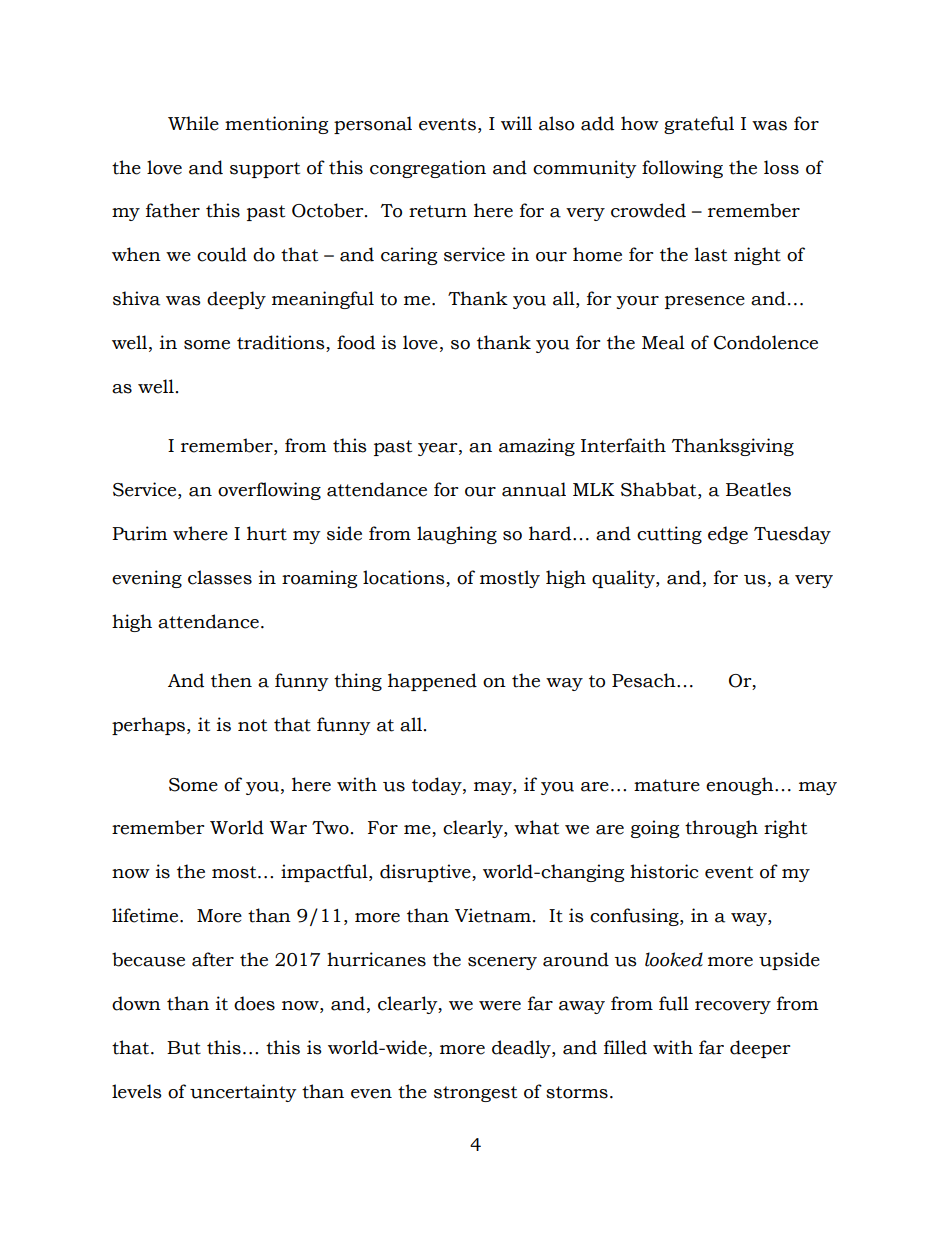 The height and width of the screenshot is (1233, 952). I want to click on locations, so click(405, 578).
